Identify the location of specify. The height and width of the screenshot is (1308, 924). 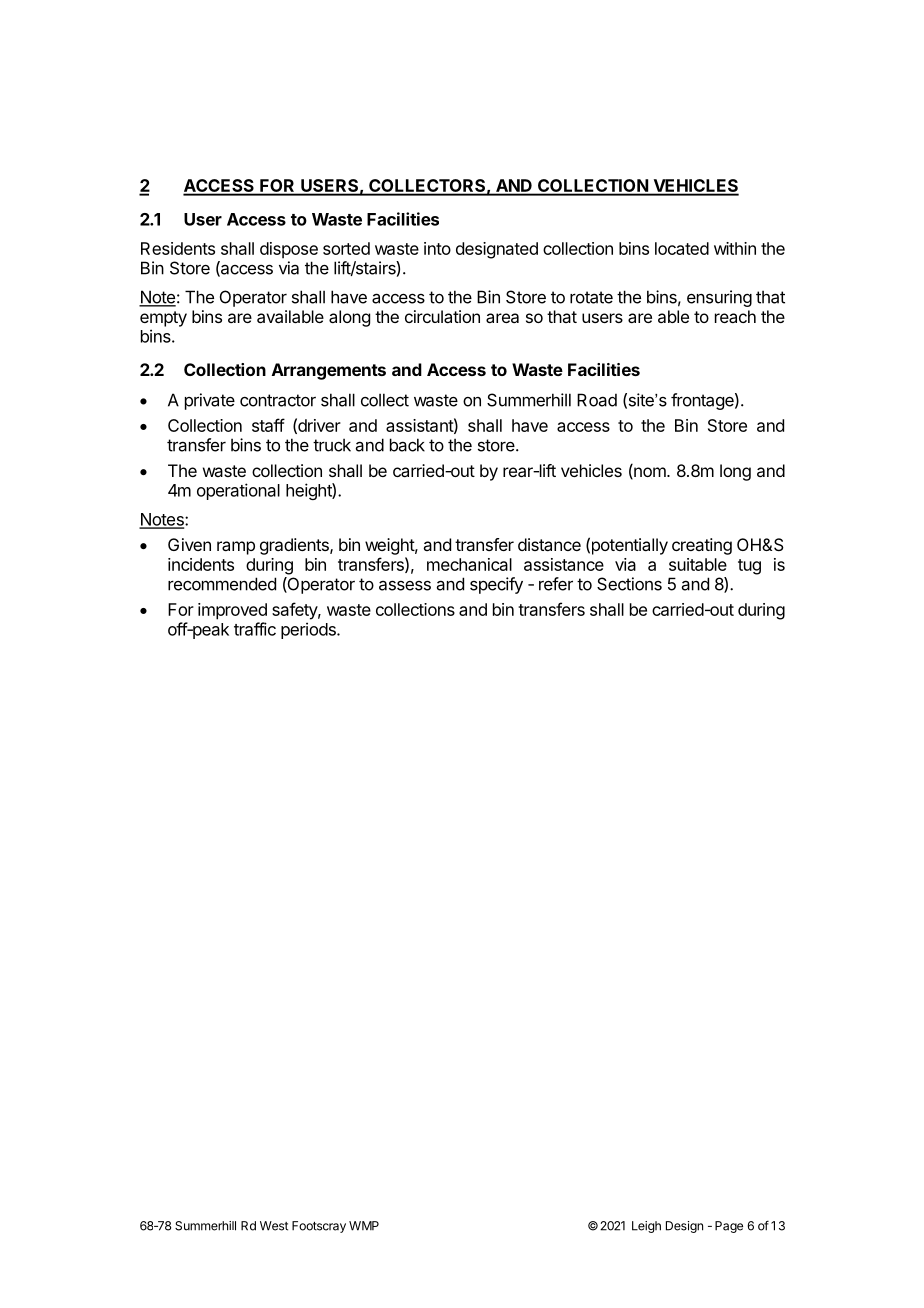
(496, 585).
